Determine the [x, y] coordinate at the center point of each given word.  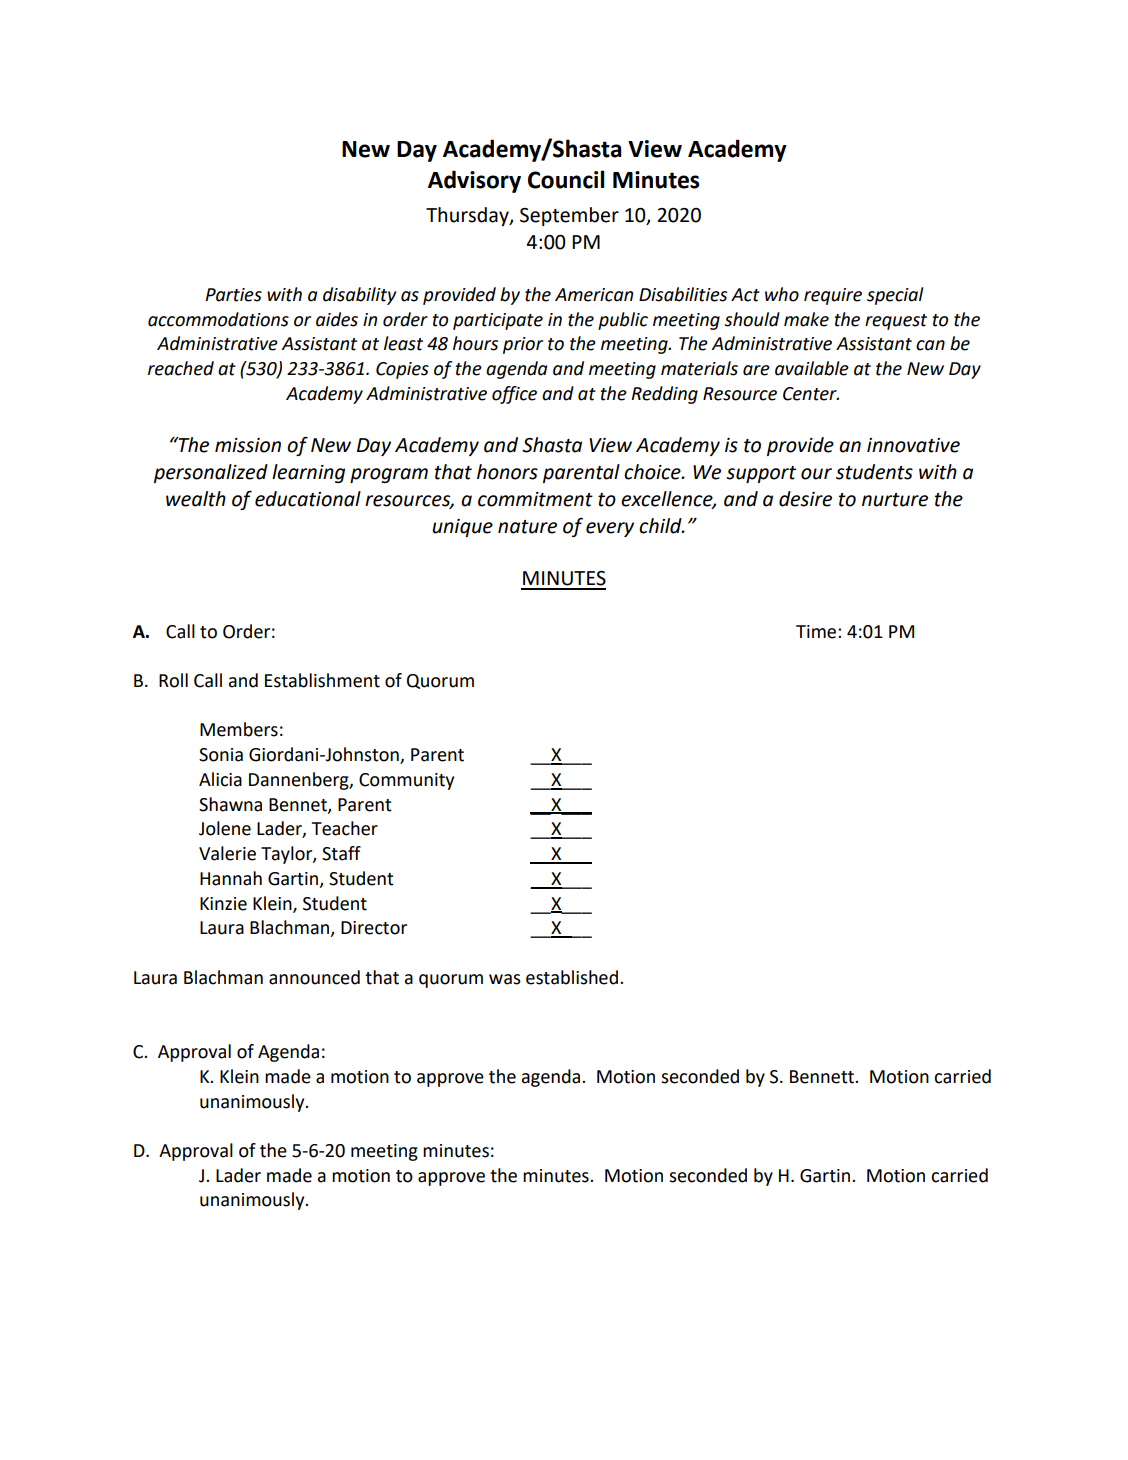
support [761, 474]
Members [239, 729]
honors [507, 472]
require [833, 296]
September [569, 216]
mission [248, 445]
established [572, 977]
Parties [233, 295]
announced [314, 977]
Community [406, 781]
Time [817, 632]
